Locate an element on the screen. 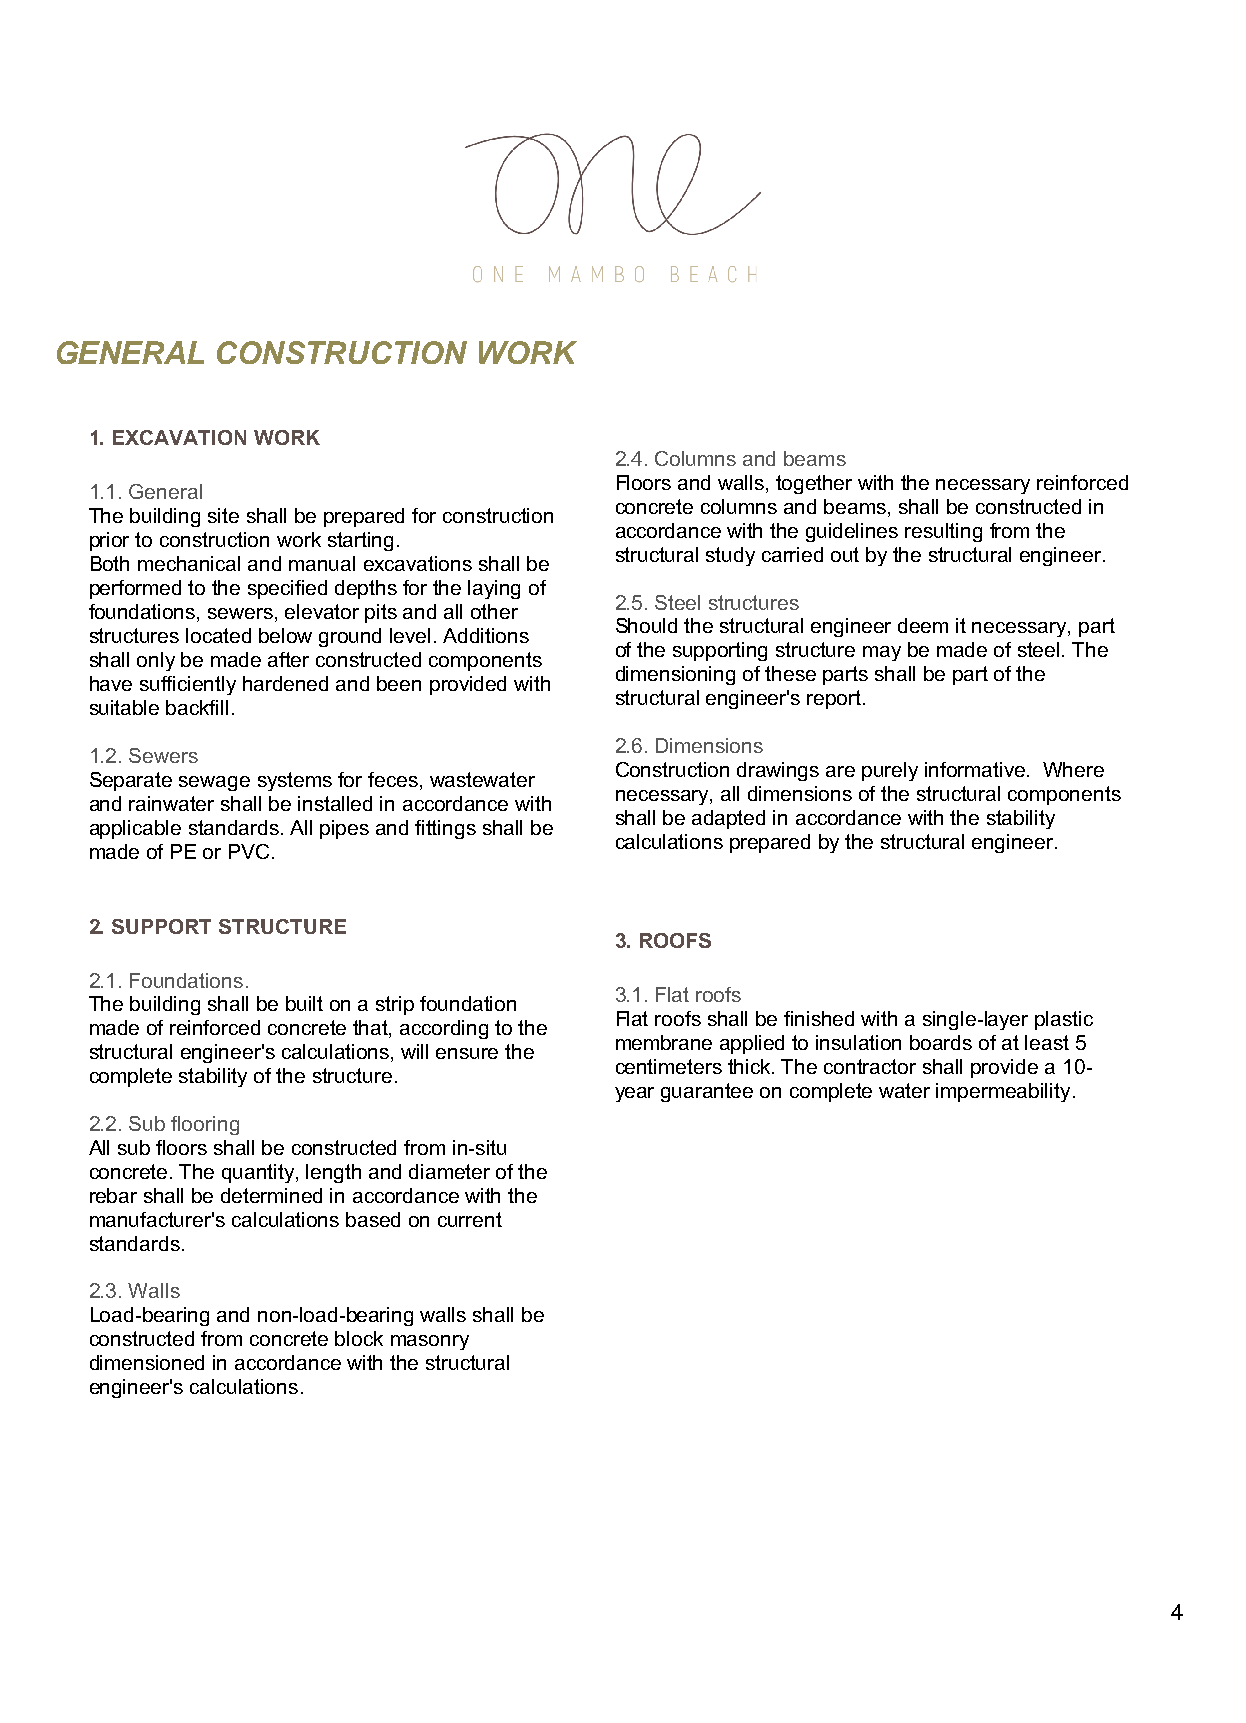 The width and height of the screenshot is (1246, 1723). adapted is located at coordinates (728, 819).
